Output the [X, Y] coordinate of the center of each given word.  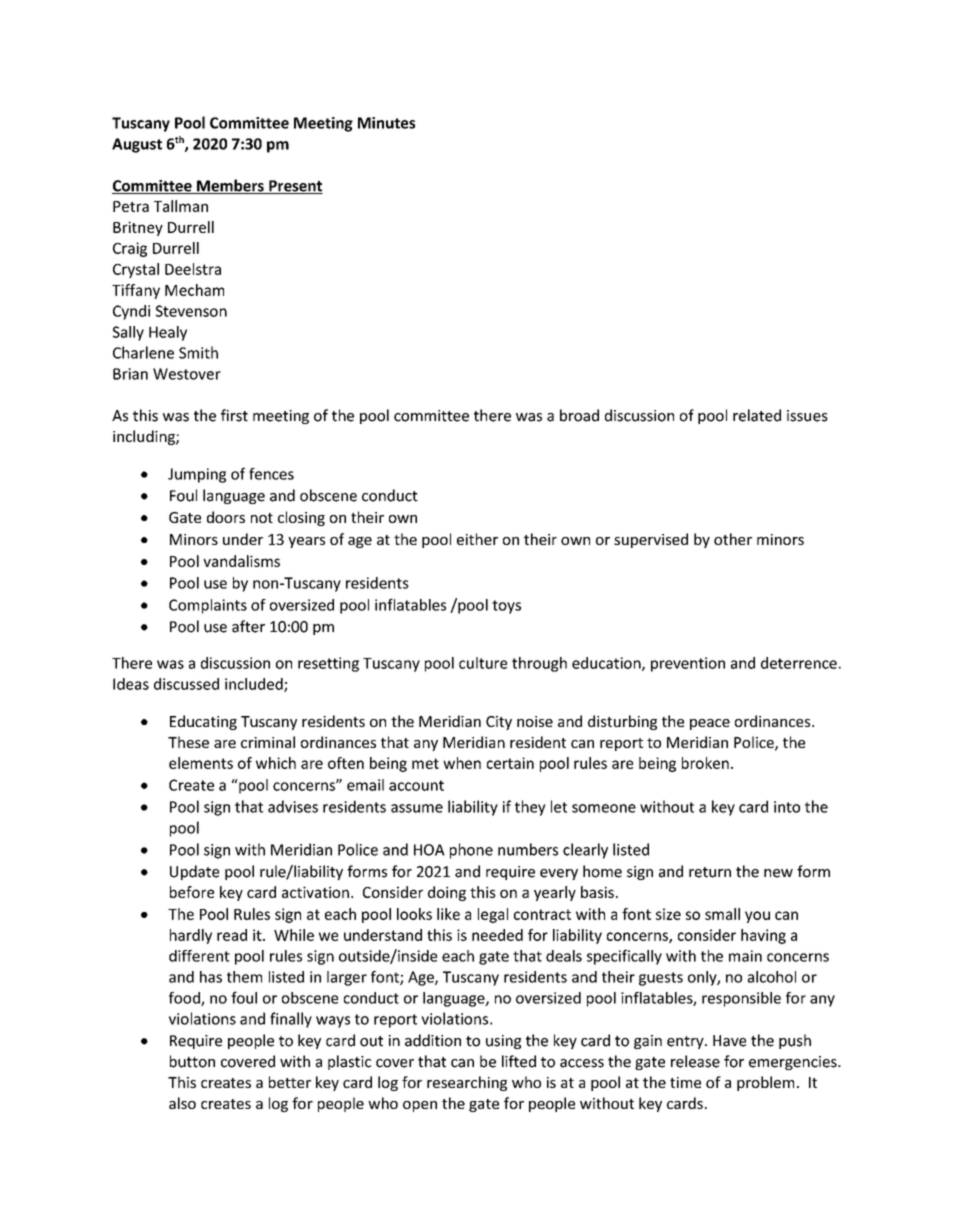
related [757, 415]
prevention [688, 664]
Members [230, 186]
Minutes [386, 123]
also [182, 1103]
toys [506, 607]
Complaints [208, 606]
